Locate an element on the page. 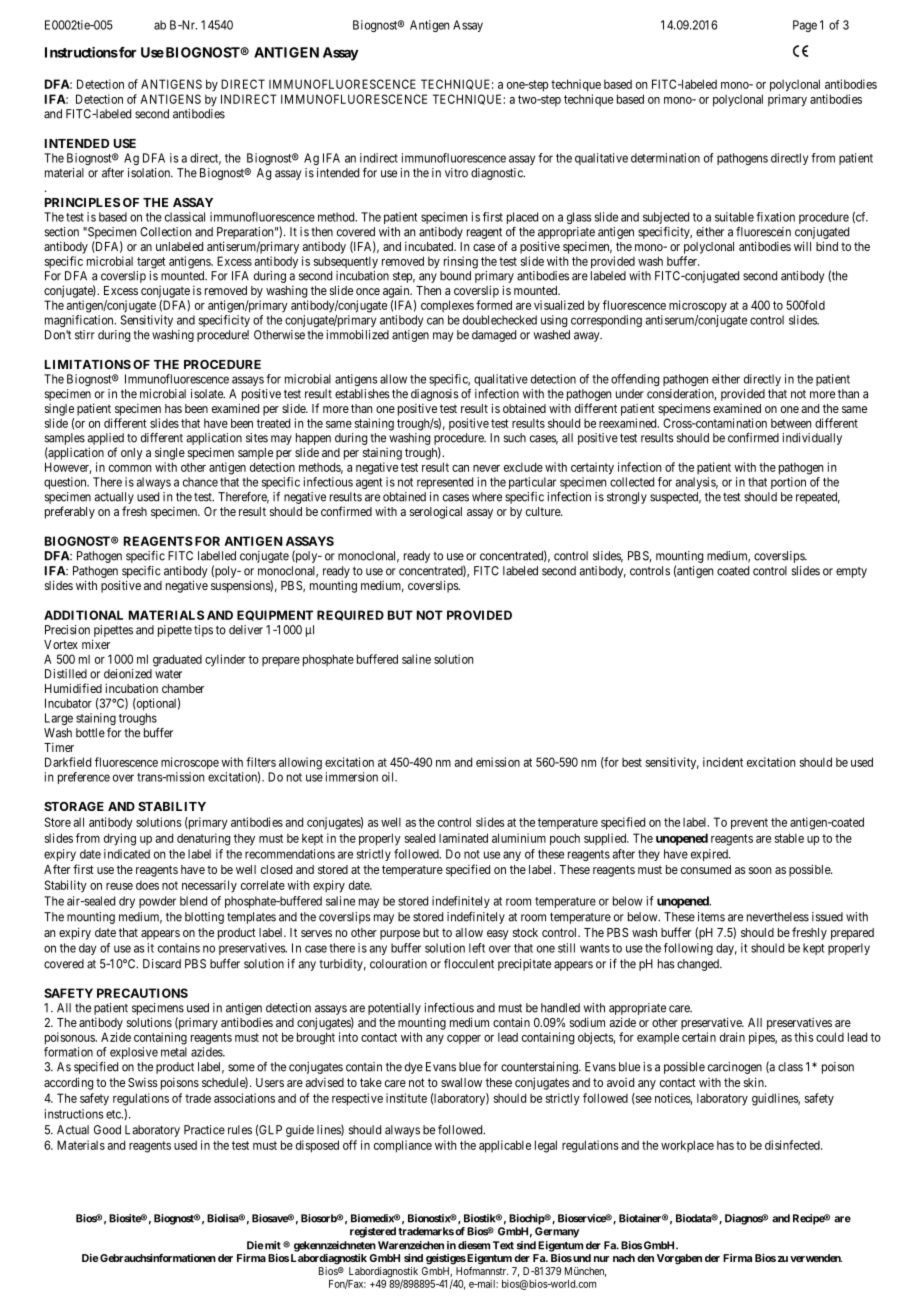 This document has width=924, height=1308. vitro is located at coordinates (456, 173).
